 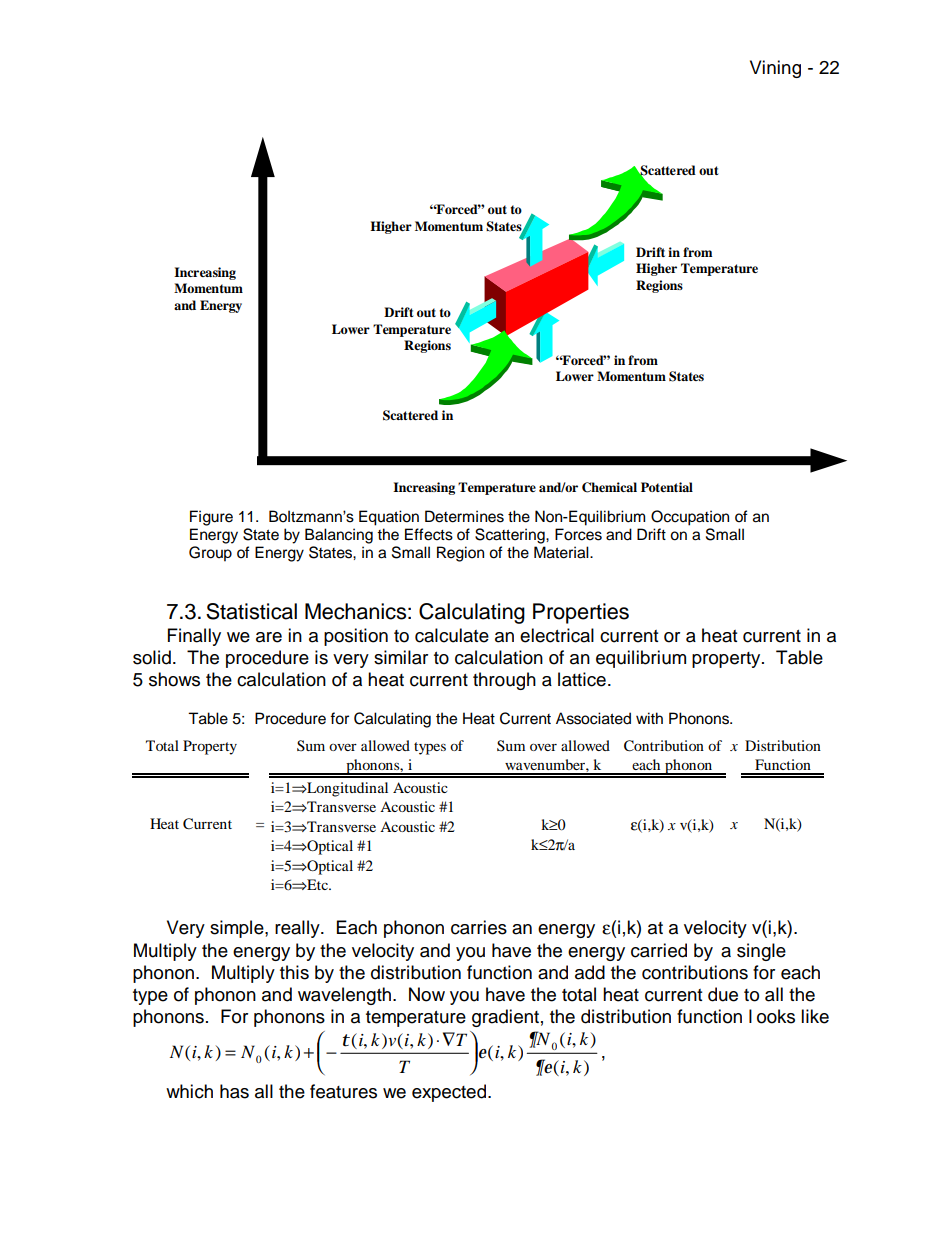 What do you see at coordinates (211, 518) in the document?
I see `Figure` at bounding box center [211, 518].
